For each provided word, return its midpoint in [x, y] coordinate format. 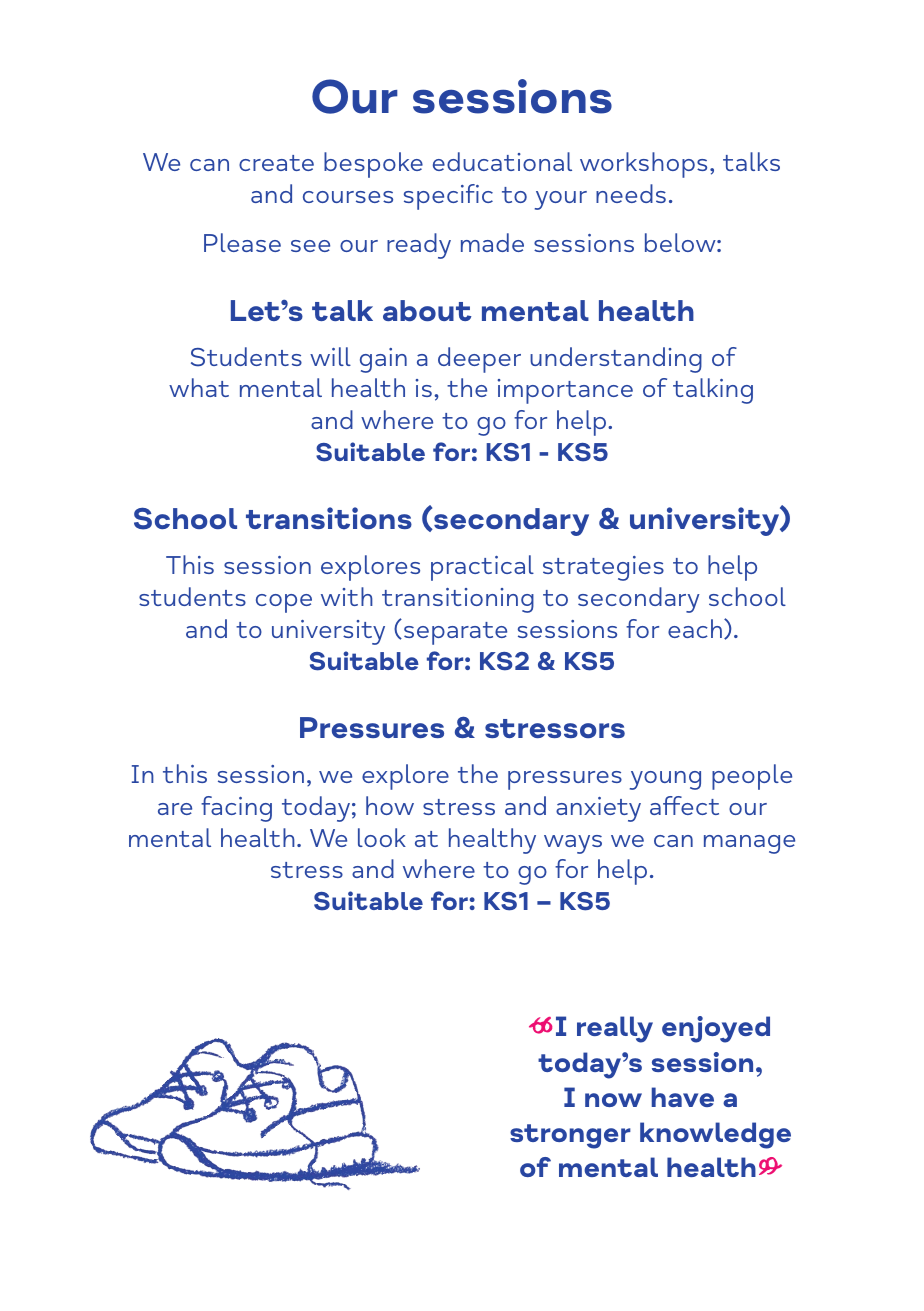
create [276, 163]
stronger [570, 1136]
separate [455, 633]
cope [284, 603]
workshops [643, 165]
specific [448, 197]
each [695, 628]
